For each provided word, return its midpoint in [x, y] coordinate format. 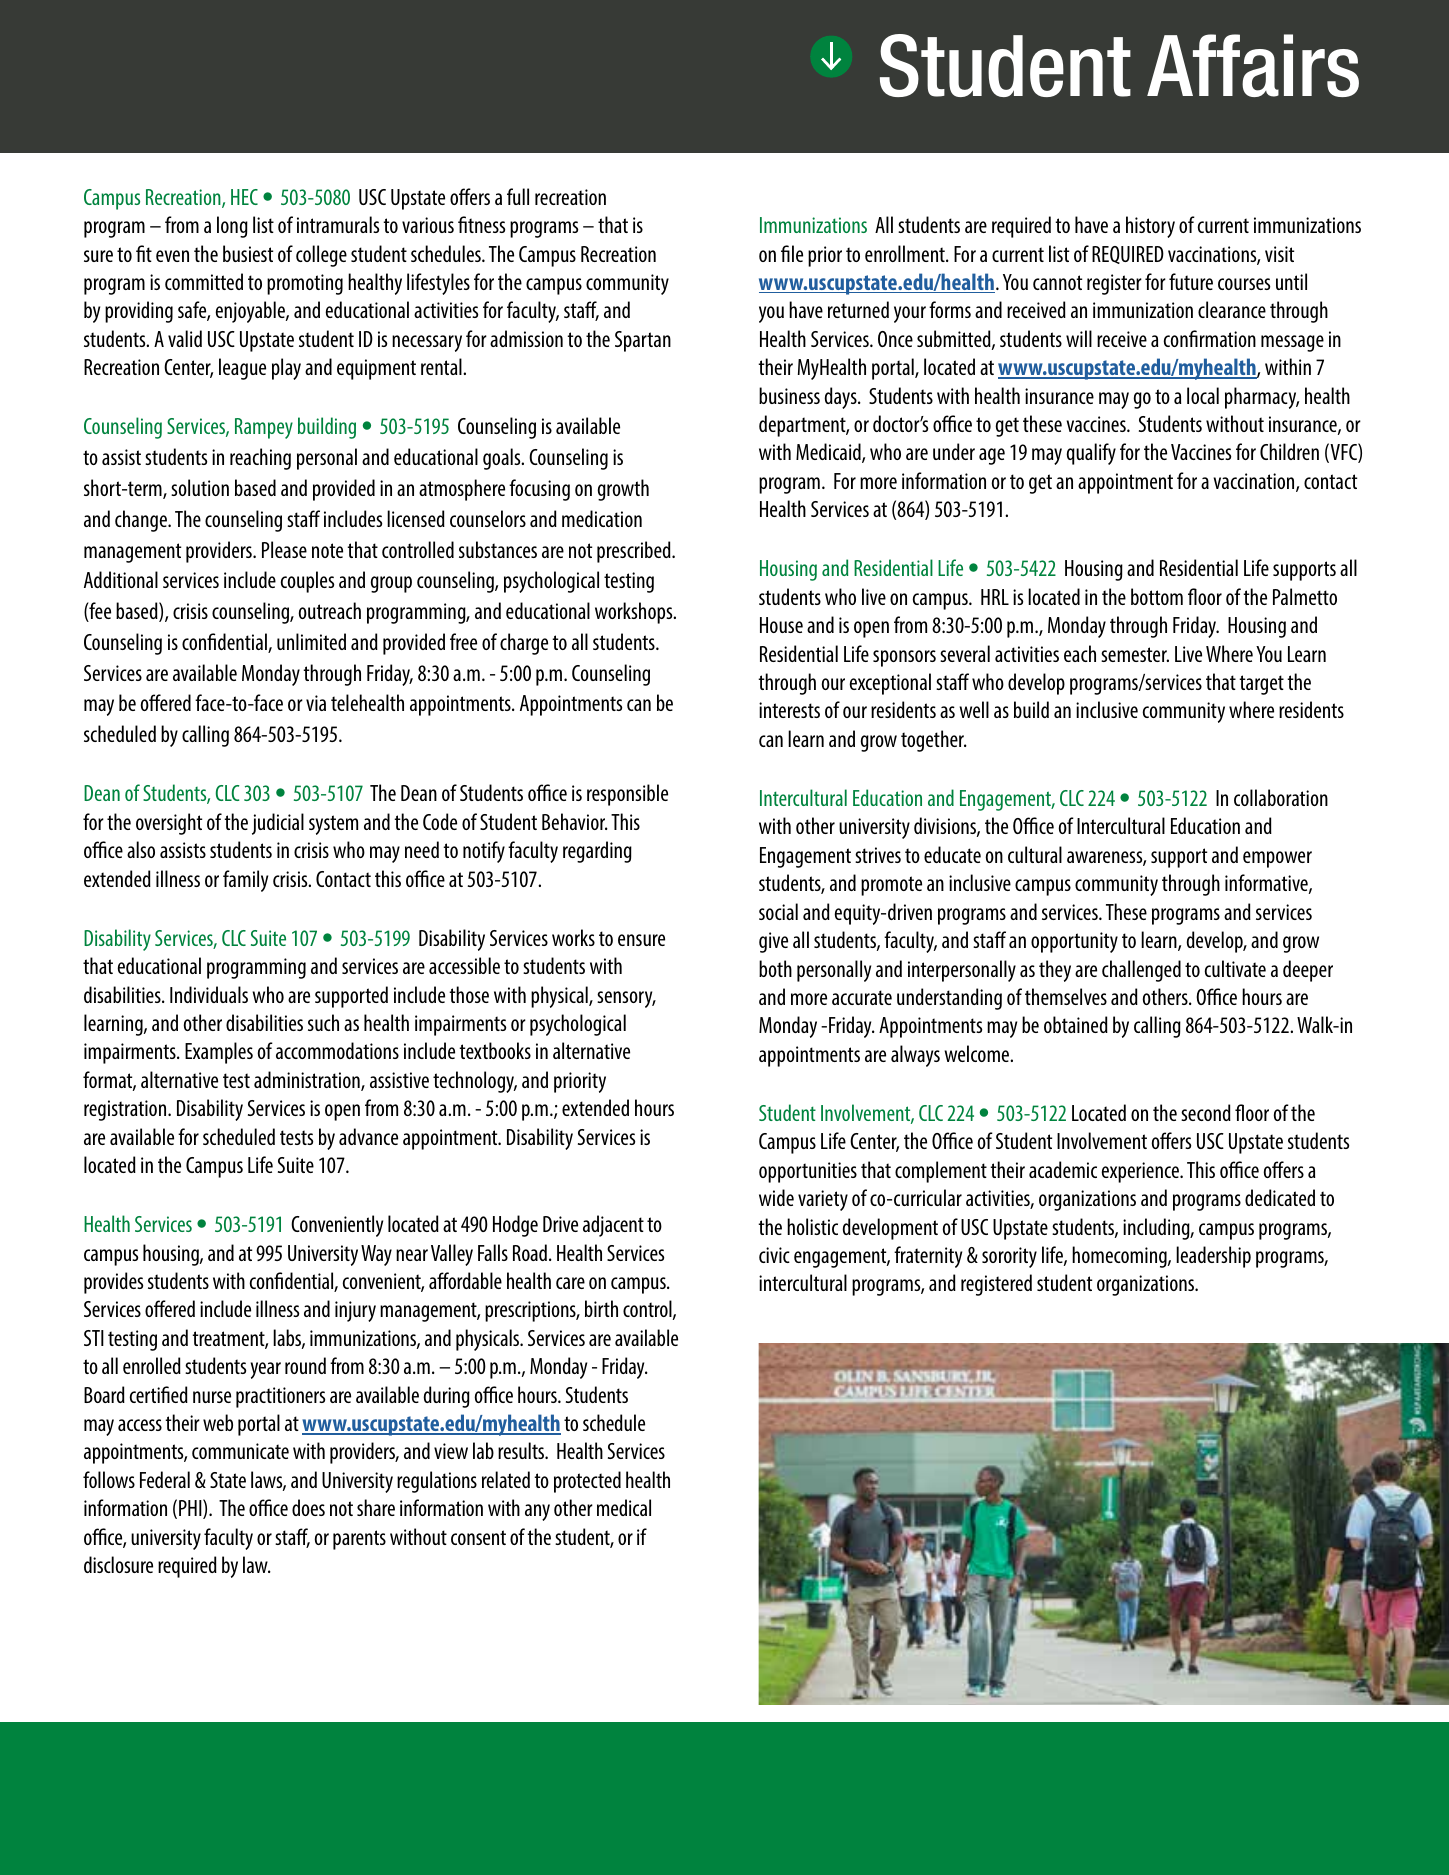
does [308, 1507]
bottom [1157, 596]
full [518, 196]
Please [284, 549]
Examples [219, 1053]
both [775, 968]
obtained [1076, 1024]
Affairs [1253, 65]
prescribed [635, 552]
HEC [244, 197]
